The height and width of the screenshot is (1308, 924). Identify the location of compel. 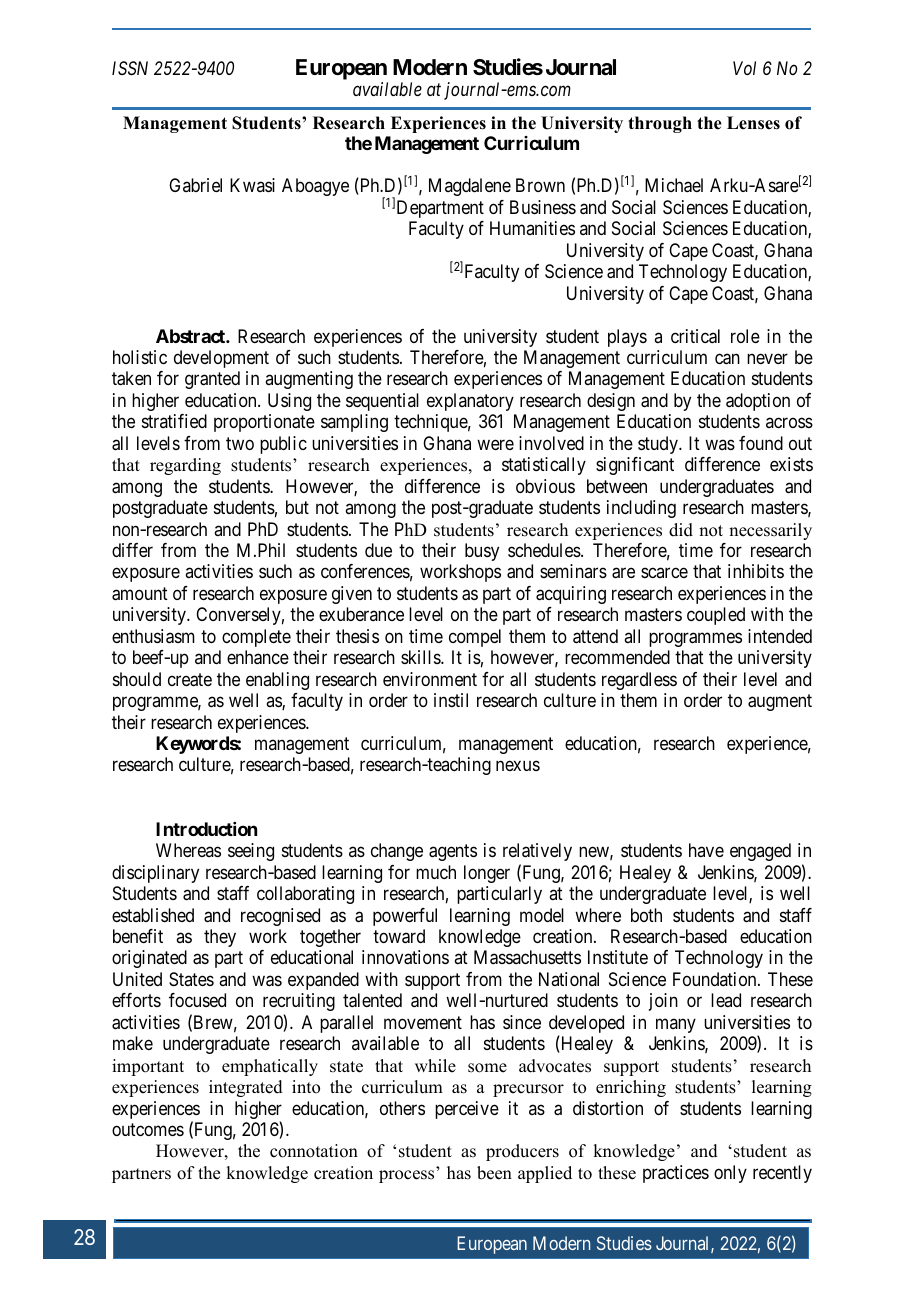
(475, 638).
